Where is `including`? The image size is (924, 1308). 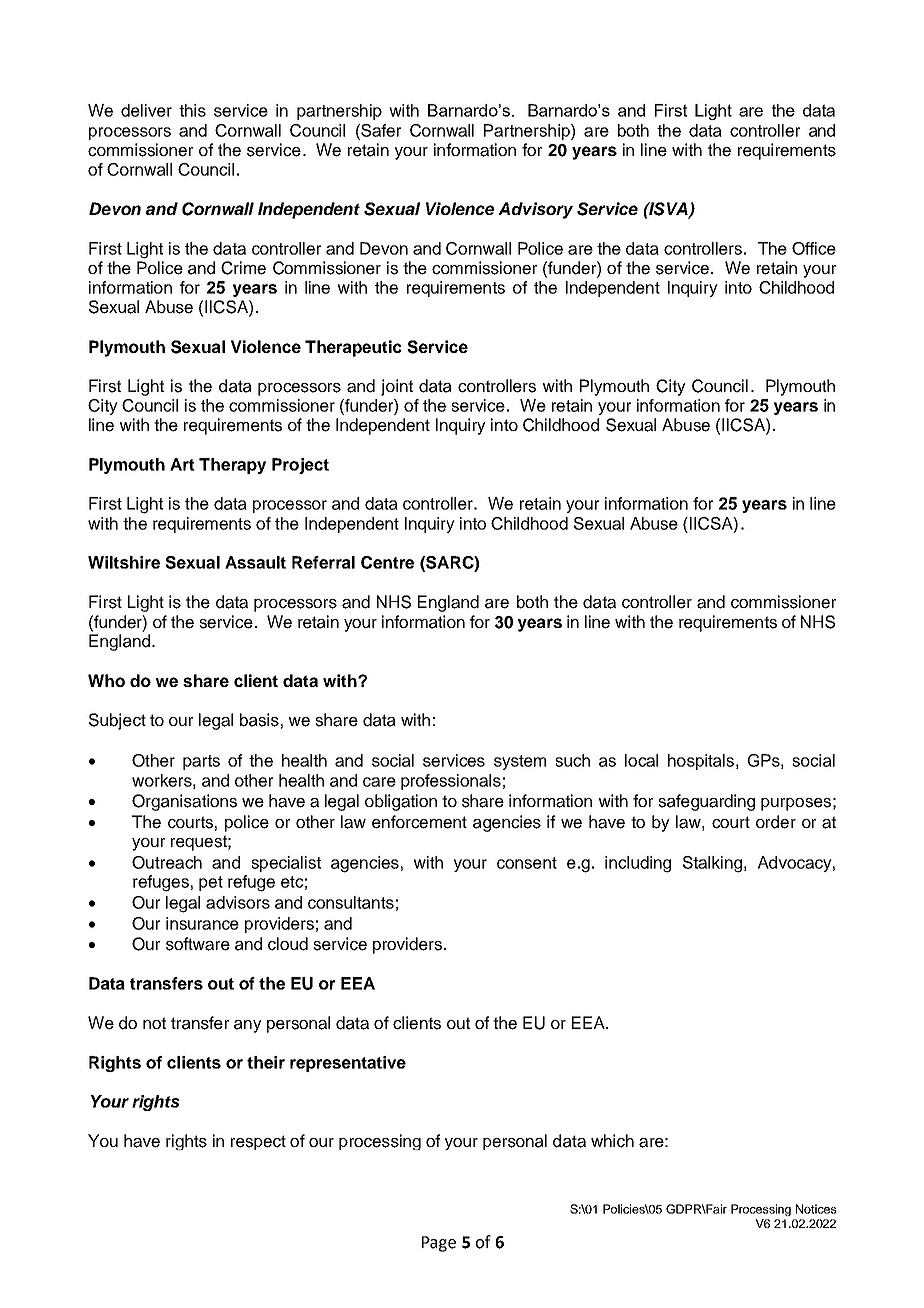 including is located at coordinates (638, 864).
